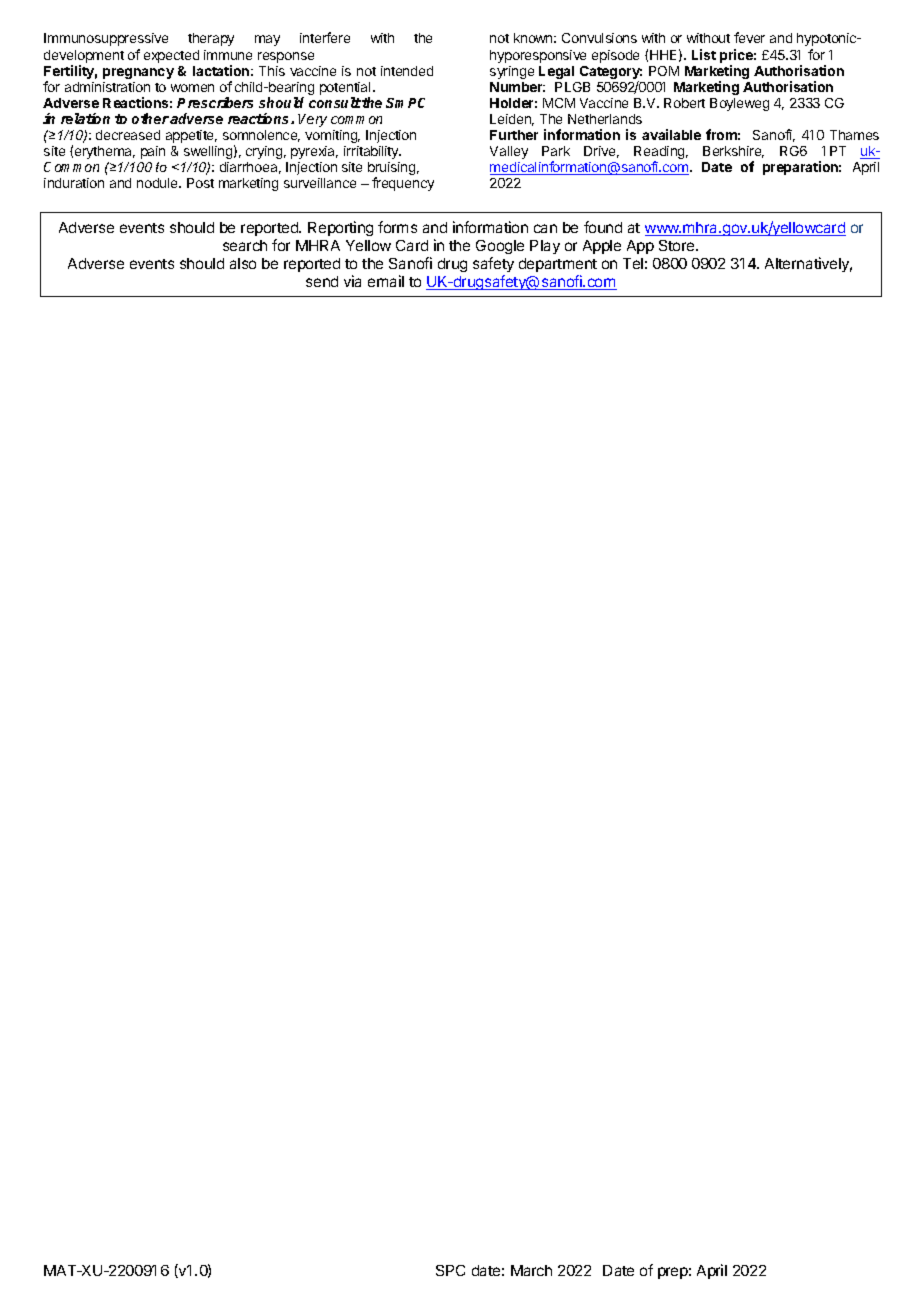 The height and width of the page is (1308, 924). I want to click on Store, so click(678, 245).
